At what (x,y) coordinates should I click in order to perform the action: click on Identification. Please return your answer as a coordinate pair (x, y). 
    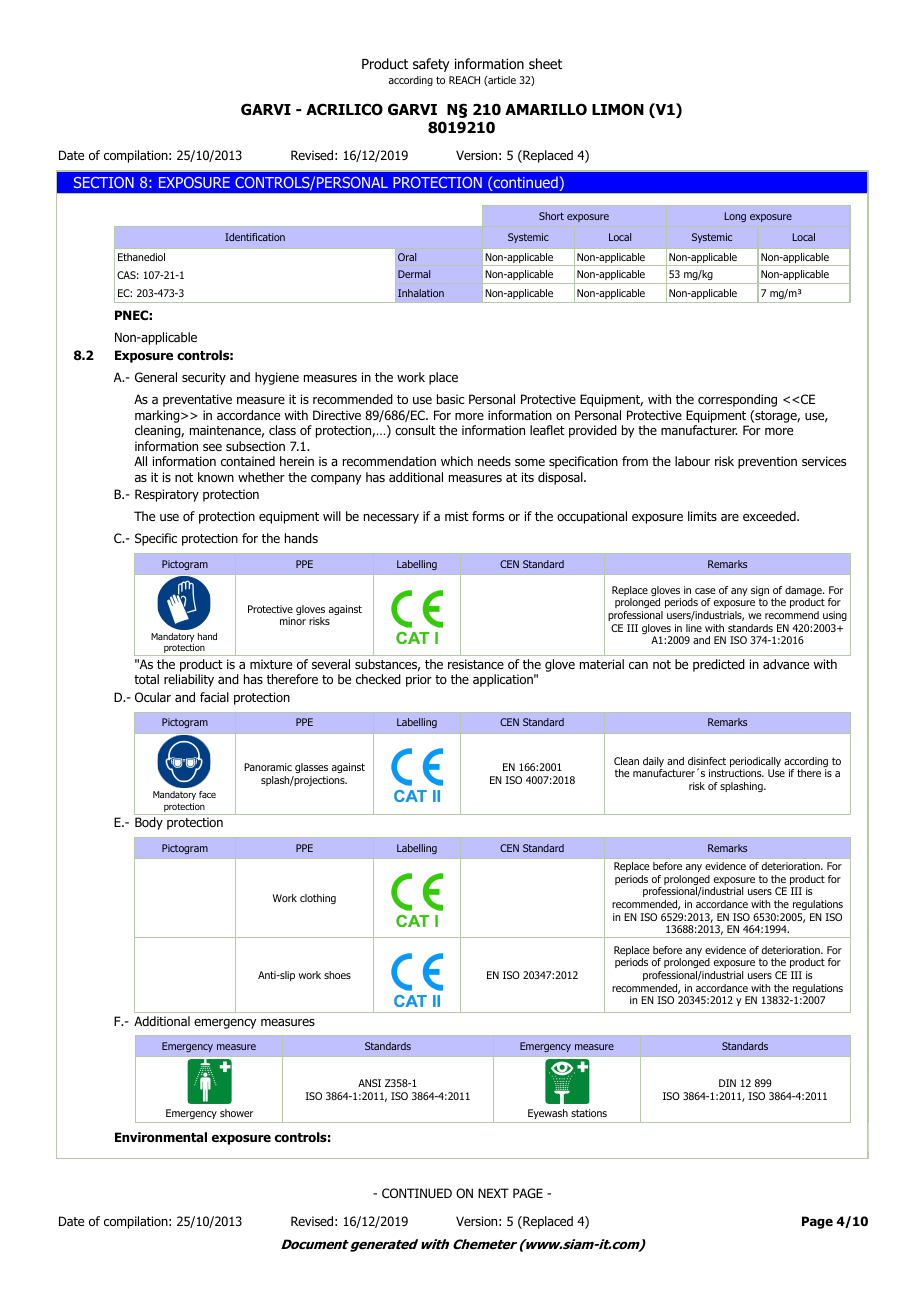
    Looking at the image, I should click on (255, 237).
